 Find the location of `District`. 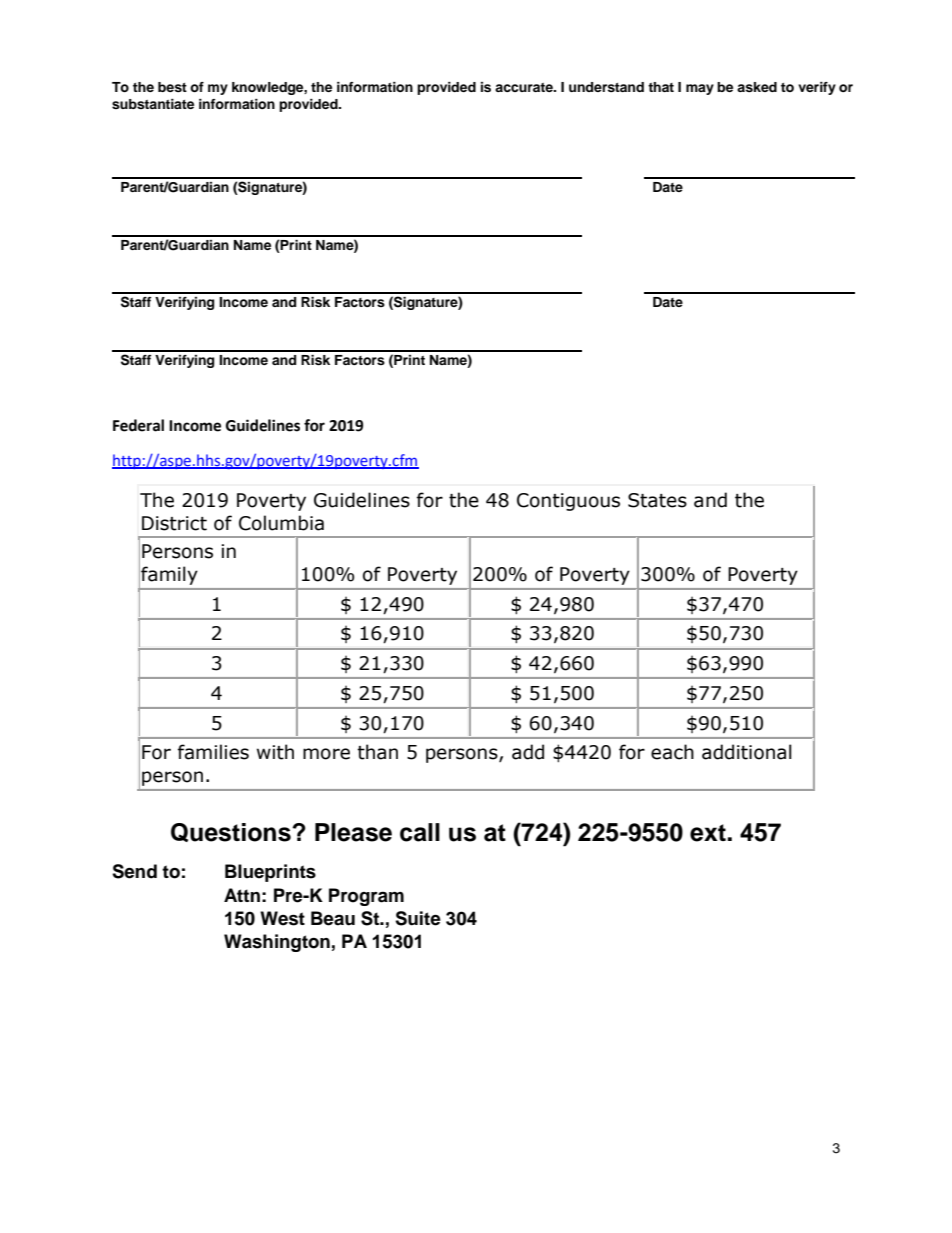

District is located at coordinates (174, 523).
